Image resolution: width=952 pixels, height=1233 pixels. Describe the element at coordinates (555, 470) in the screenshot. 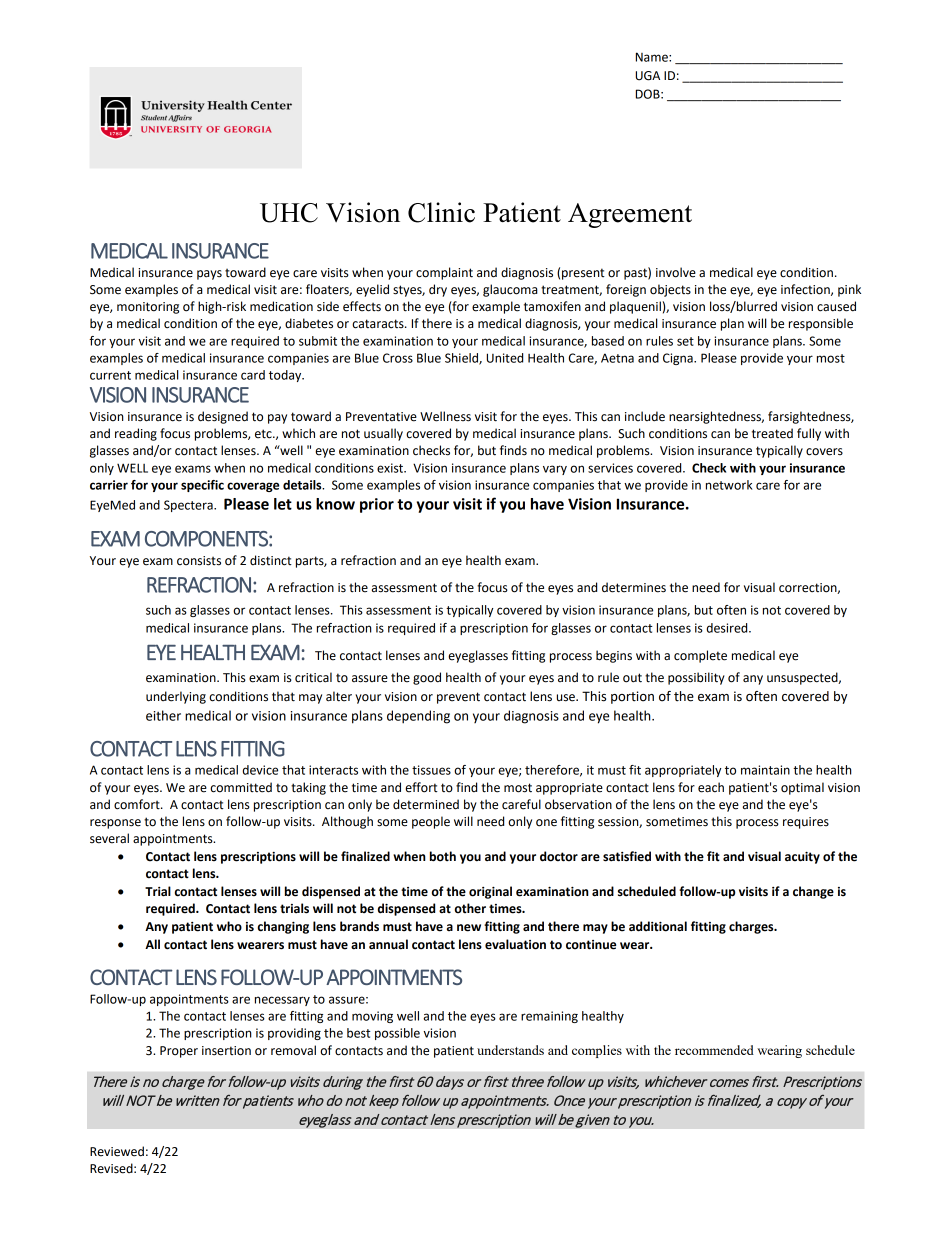

I see `vary` at that location.
